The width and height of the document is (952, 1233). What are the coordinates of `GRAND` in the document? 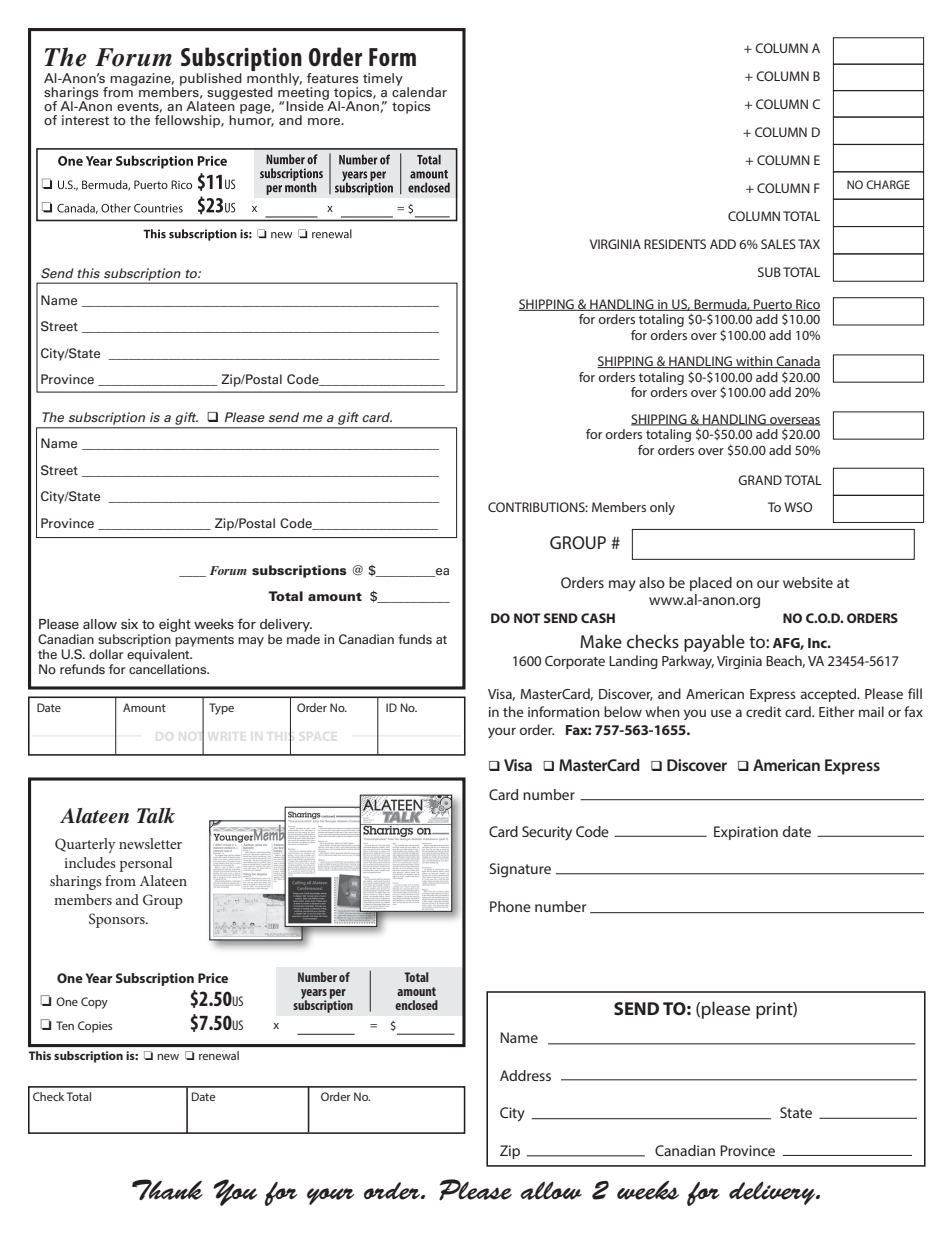 It's located at (760, 480).
